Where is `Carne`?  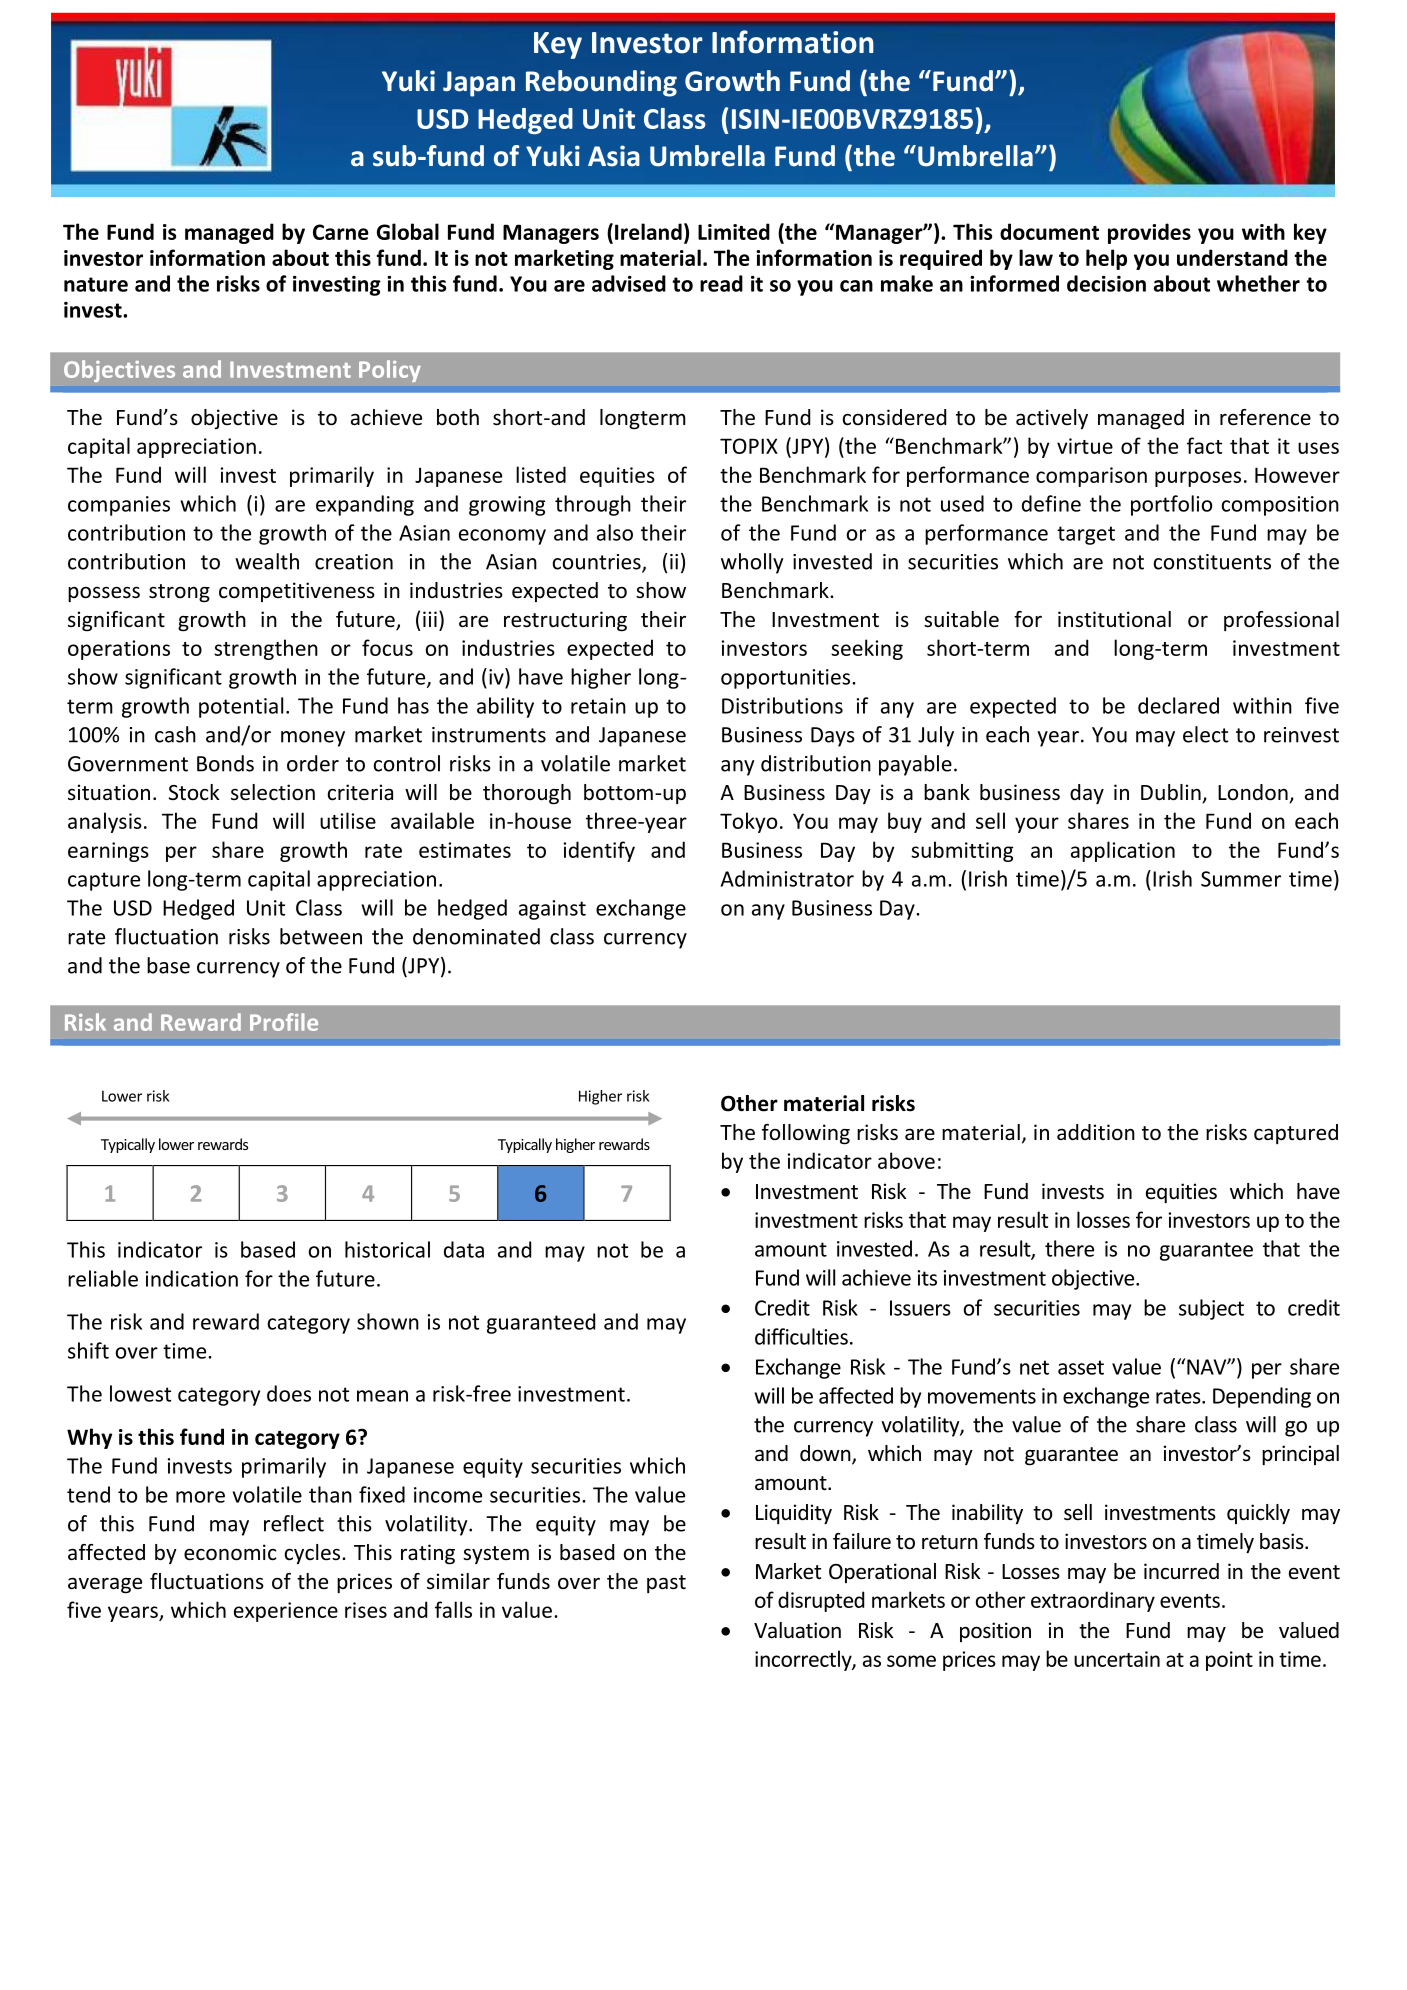 Carne is located at coordinates (341, 232).
